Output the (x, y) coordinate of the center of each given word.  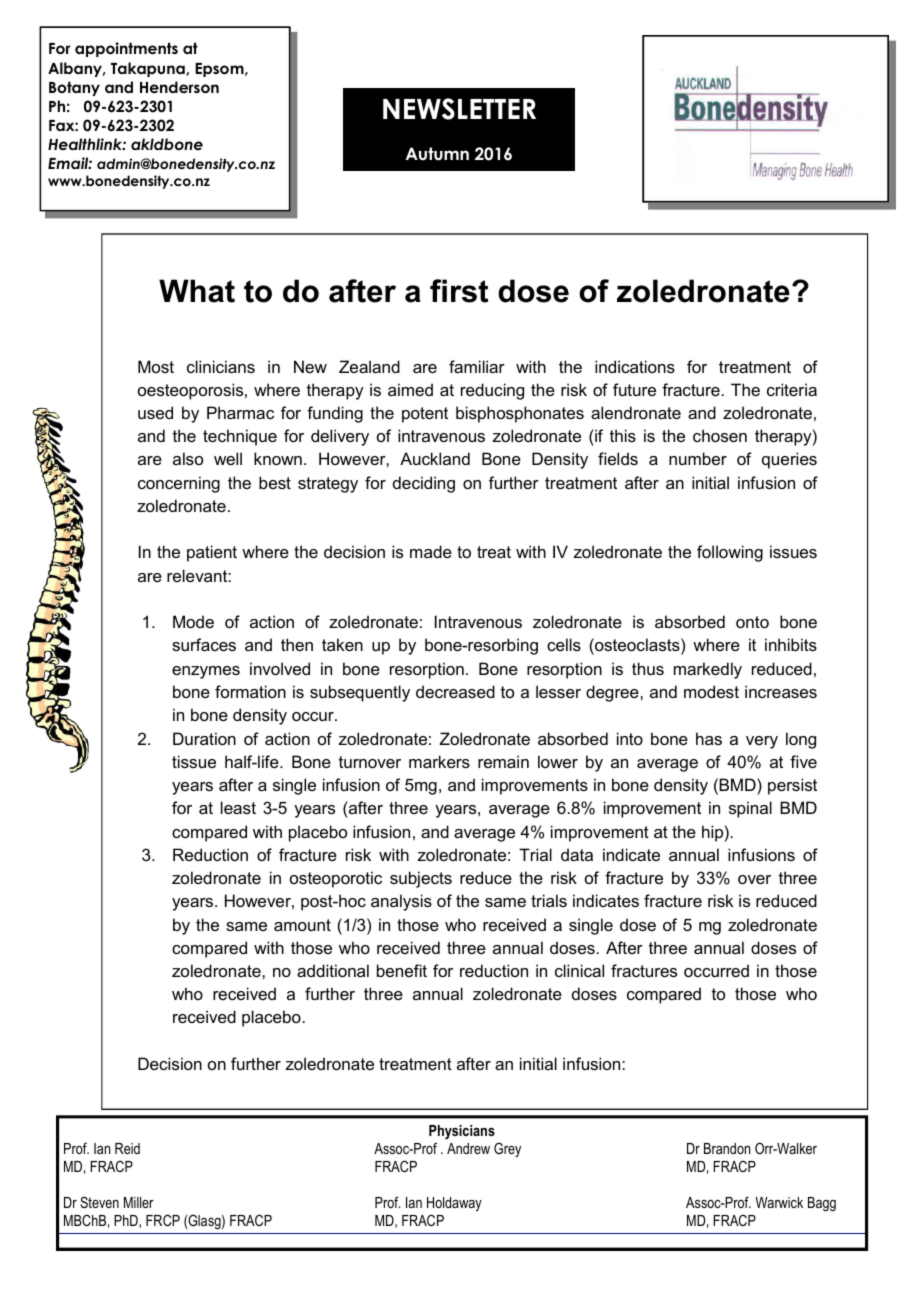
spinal (750, 809)
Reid (127, 1148)
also (188, 458)
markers (439, 761)
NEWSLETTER (459, 109)
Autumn (437, 154)
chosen (720, 435)
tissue (194, 761)
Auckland (435, 458)
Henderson (179, 87)
